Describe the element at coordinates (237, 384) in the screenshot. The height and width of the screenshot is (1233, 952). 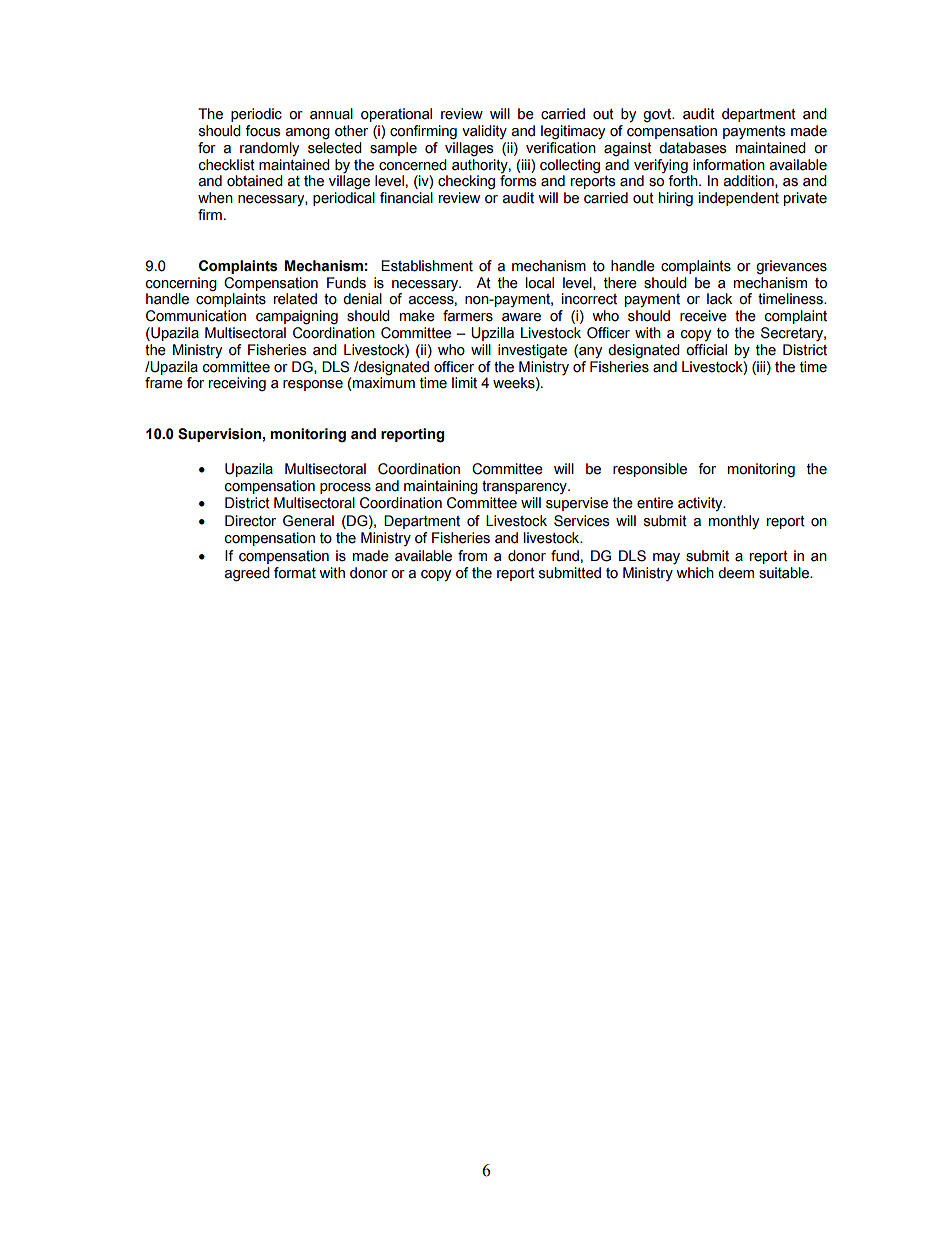
I see `receiving` at that location.
